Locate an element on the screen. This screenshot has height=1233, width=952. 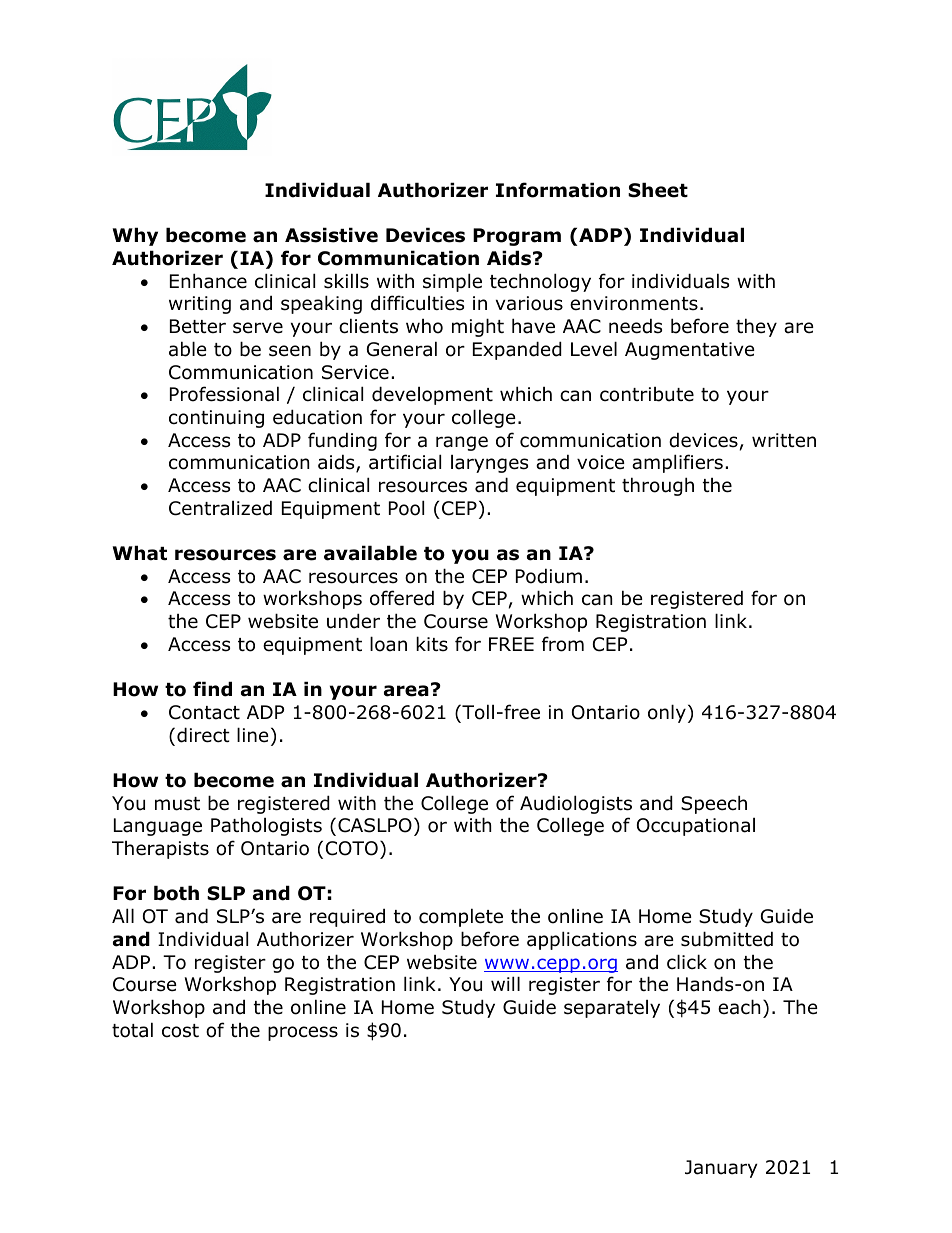
both is located at coordinates (176, 893).
